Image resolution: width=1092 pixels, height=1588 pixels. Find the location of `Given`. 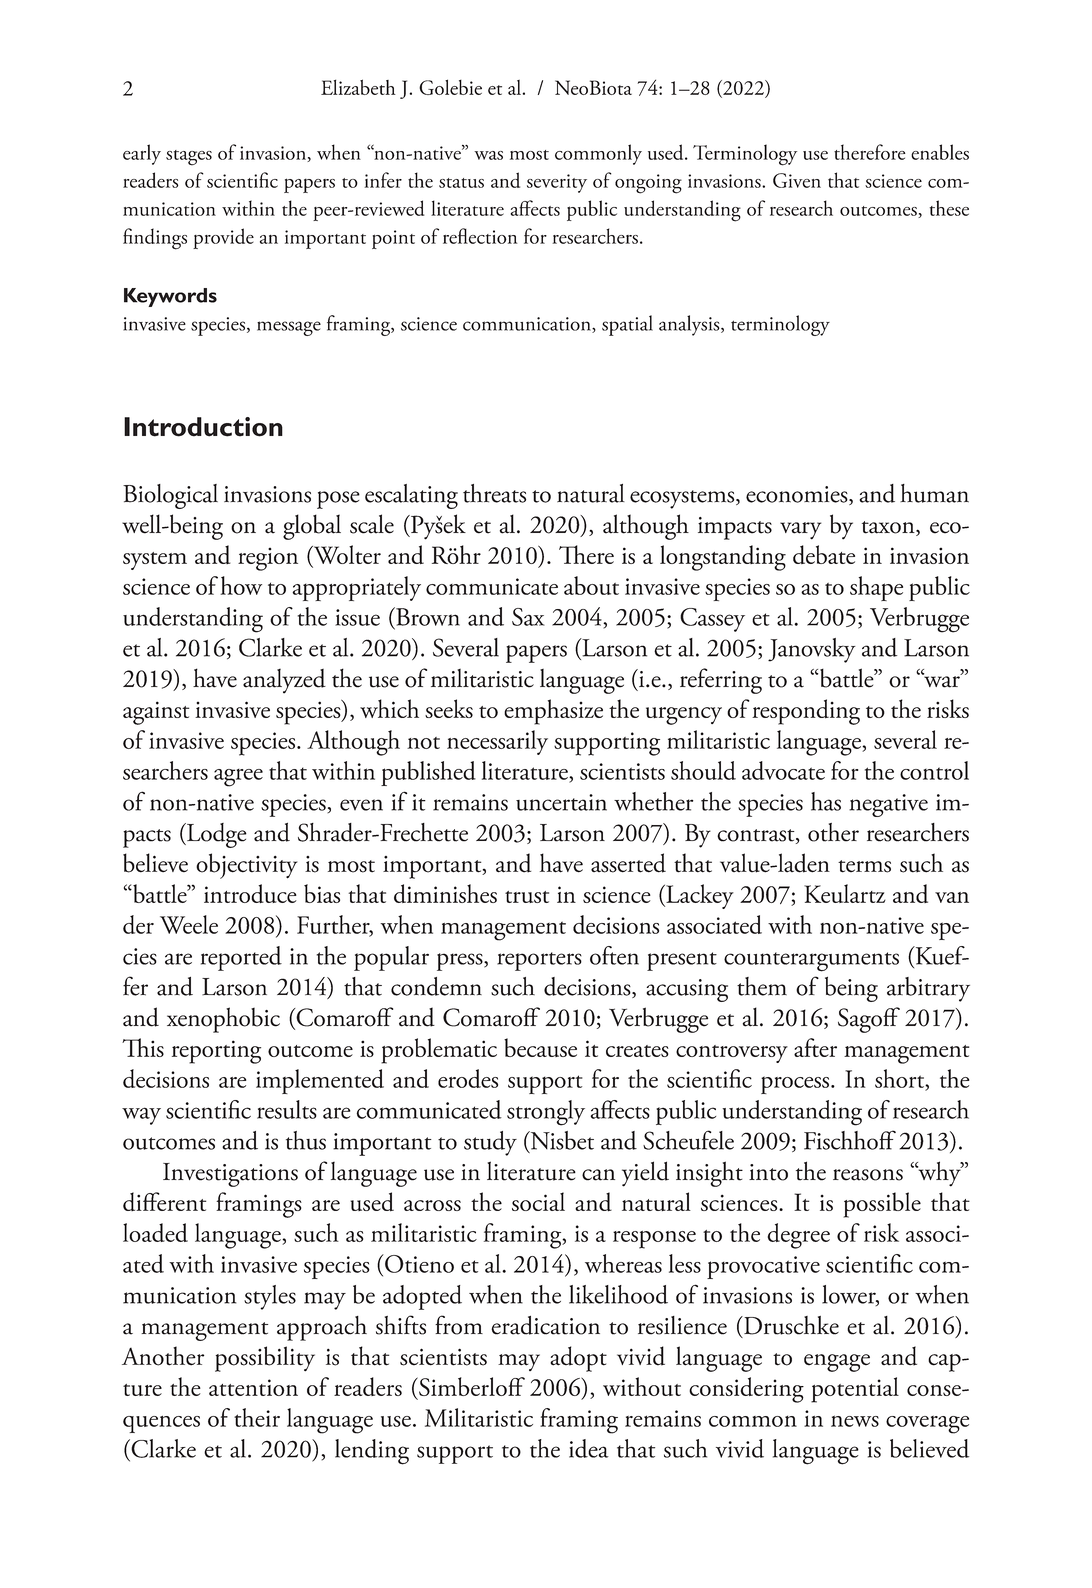

Given is located at coordinates (797, 180).
